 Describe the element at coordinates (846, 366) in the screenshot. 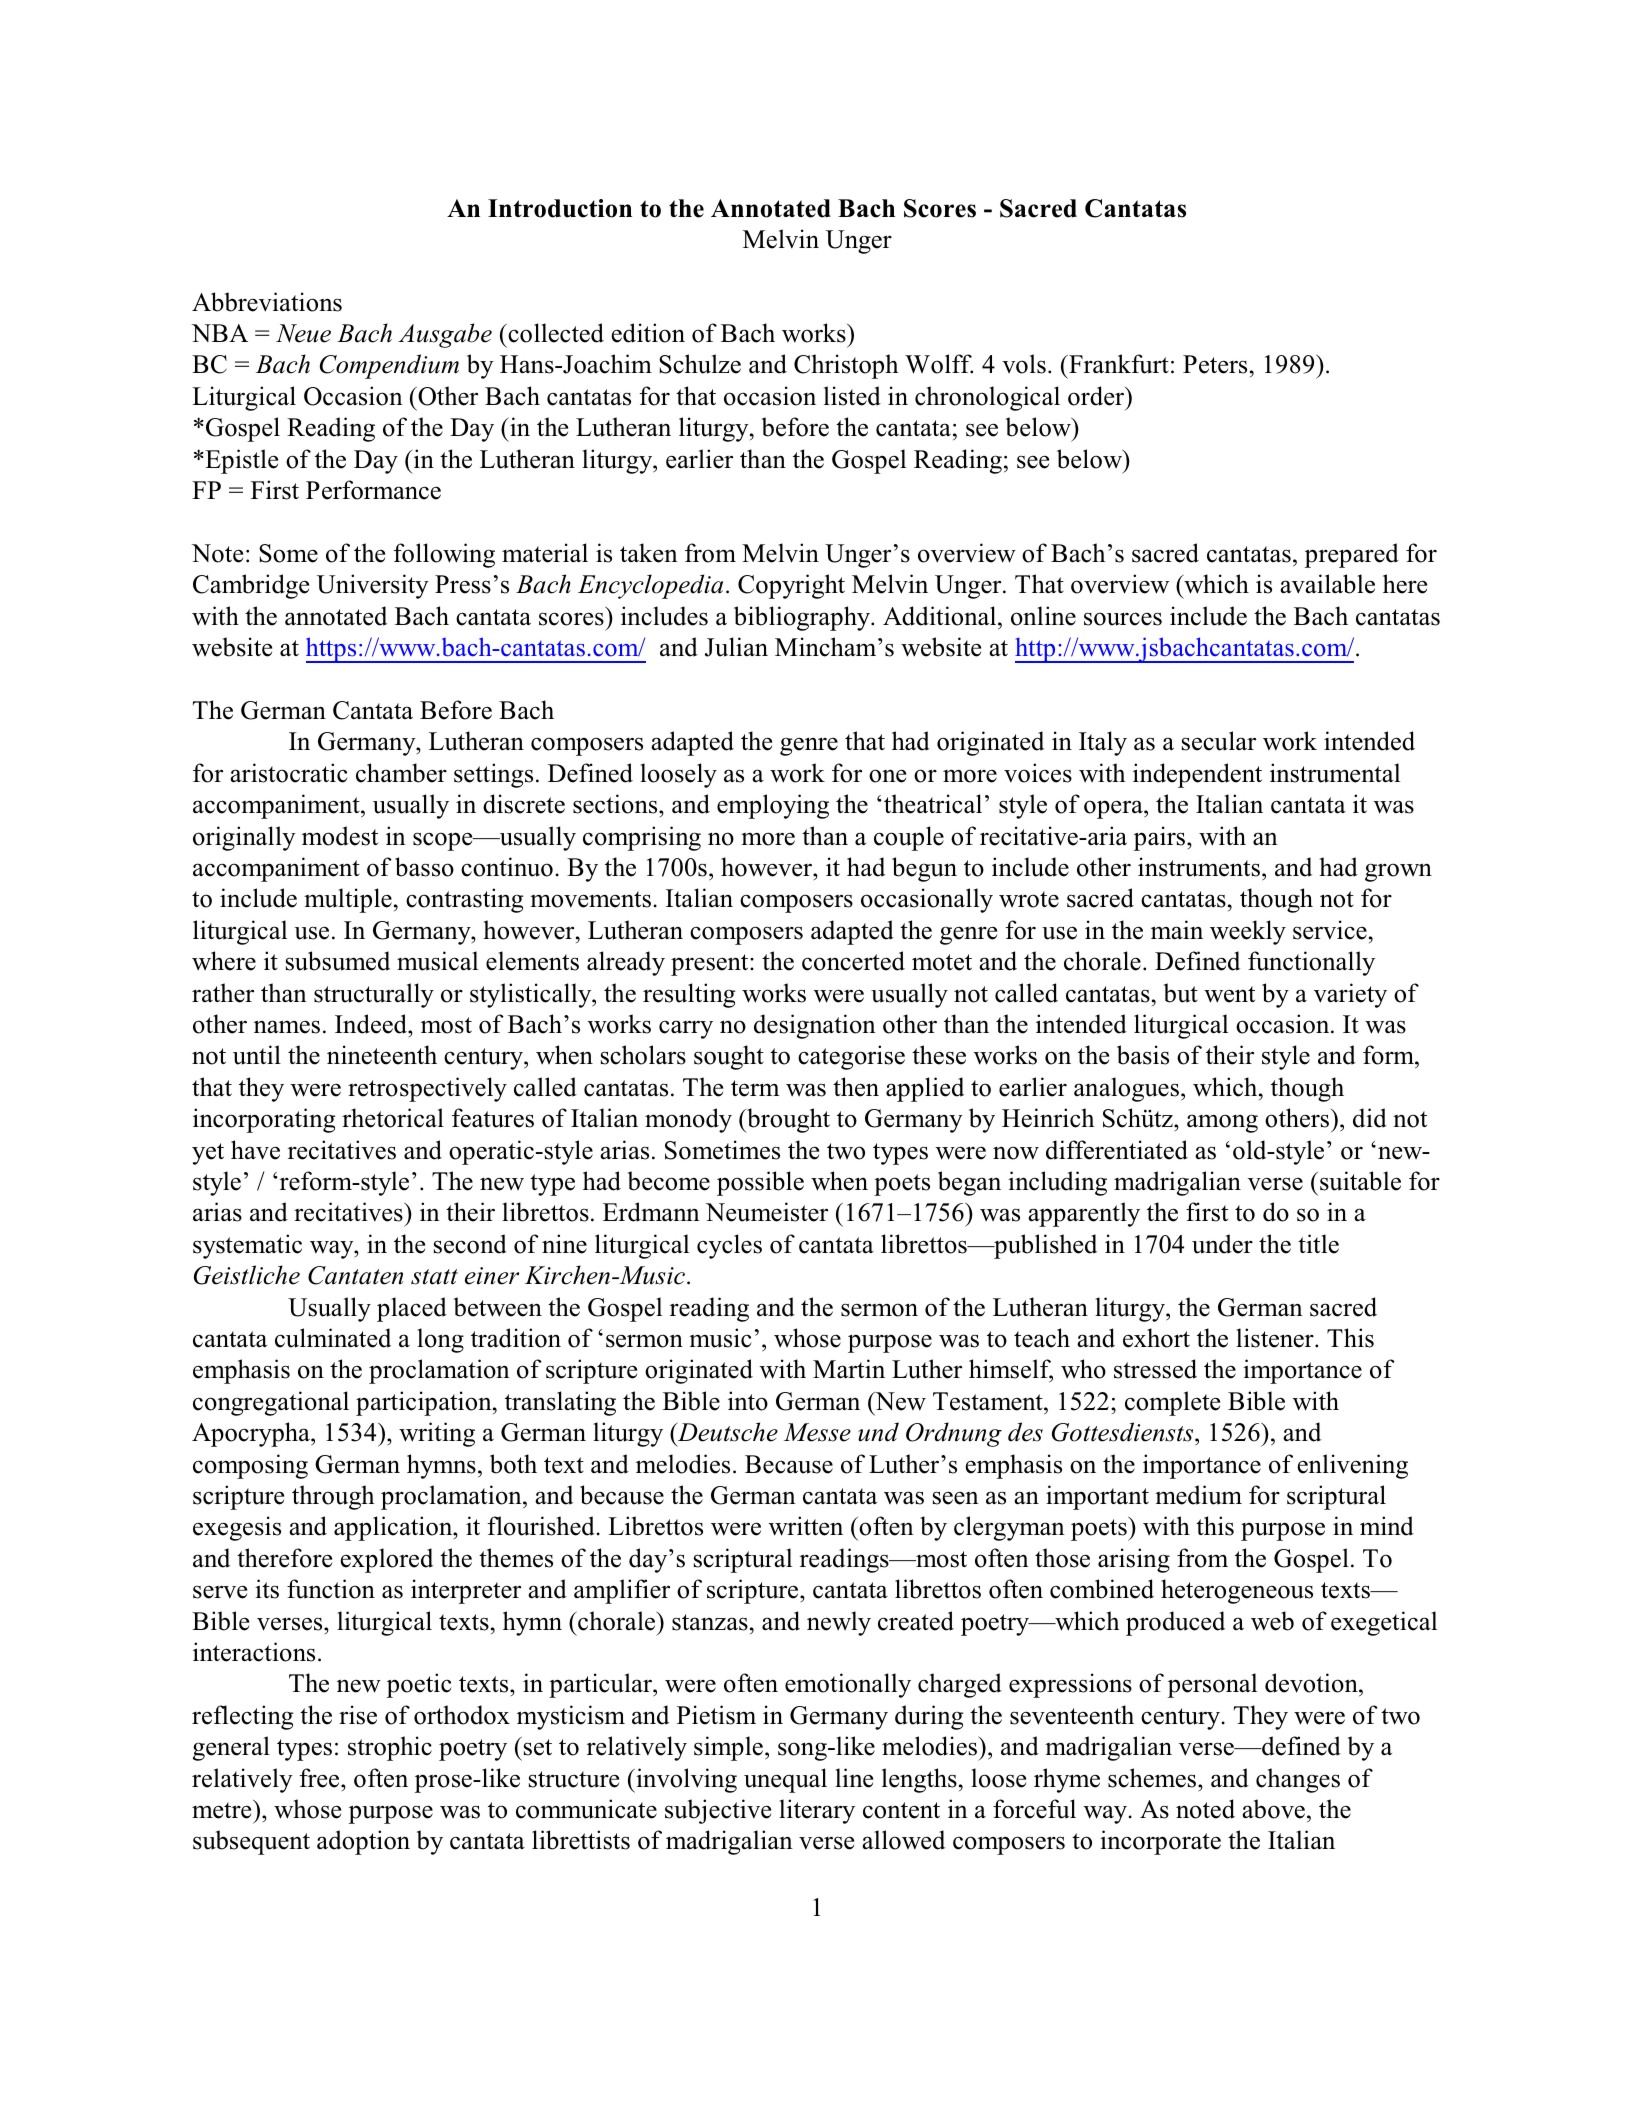

I see `Christoph` at that location.
